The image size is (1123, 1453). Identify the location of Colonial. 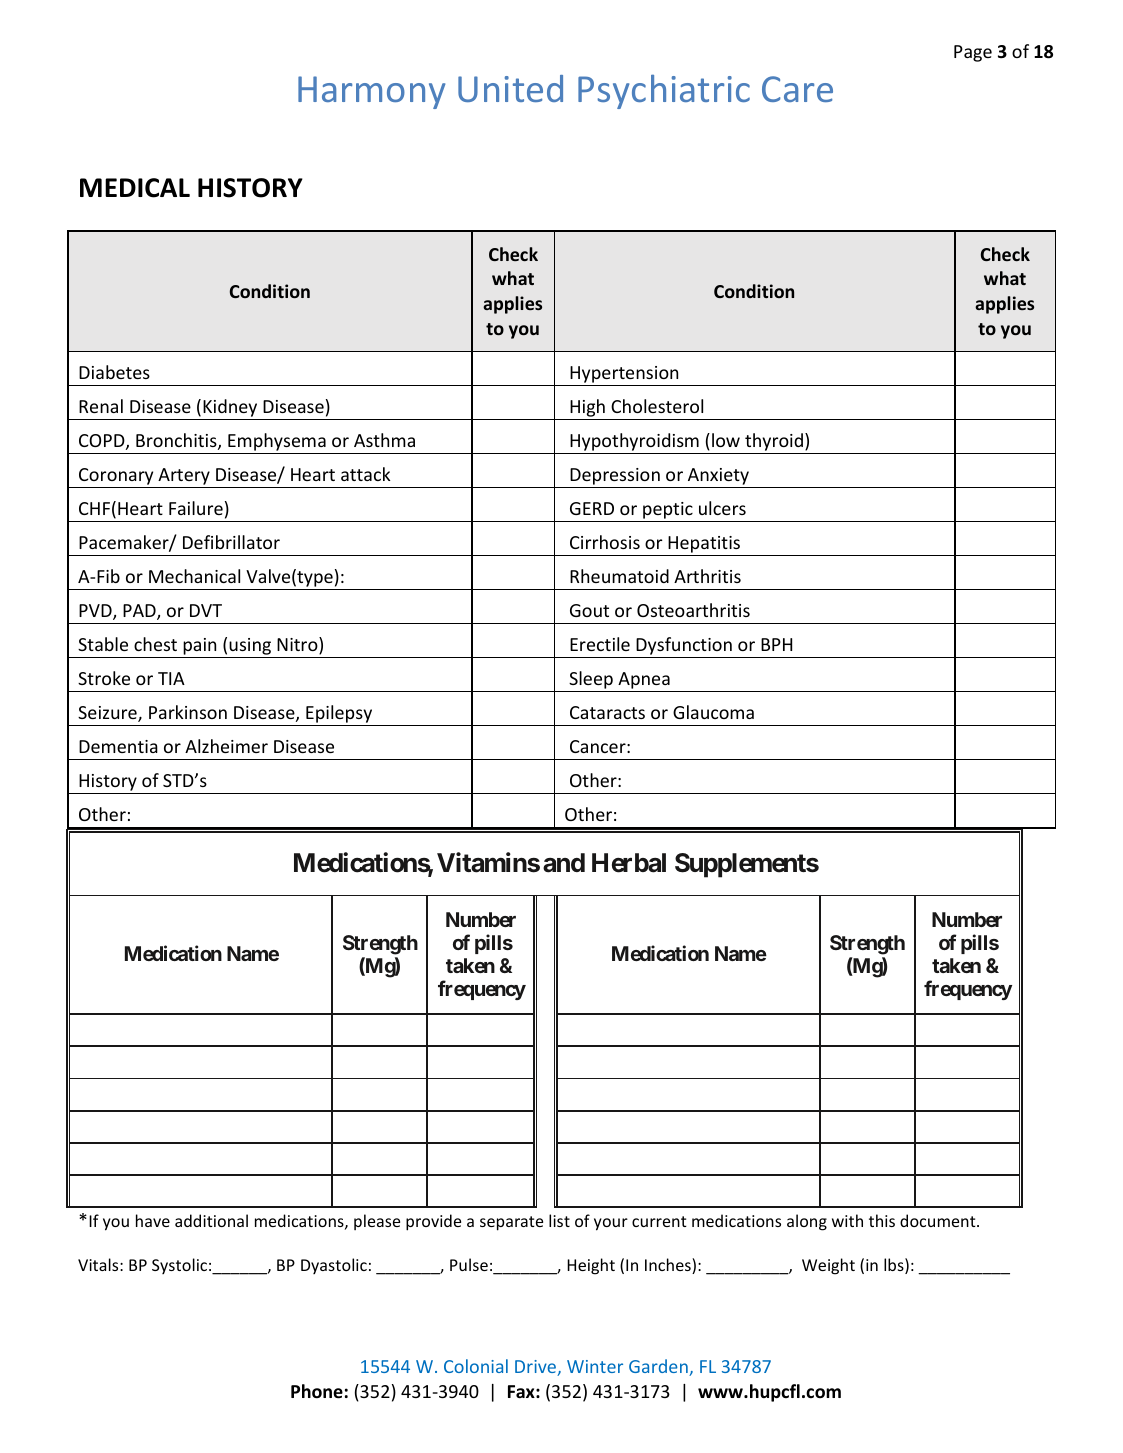
(476, 1366).
